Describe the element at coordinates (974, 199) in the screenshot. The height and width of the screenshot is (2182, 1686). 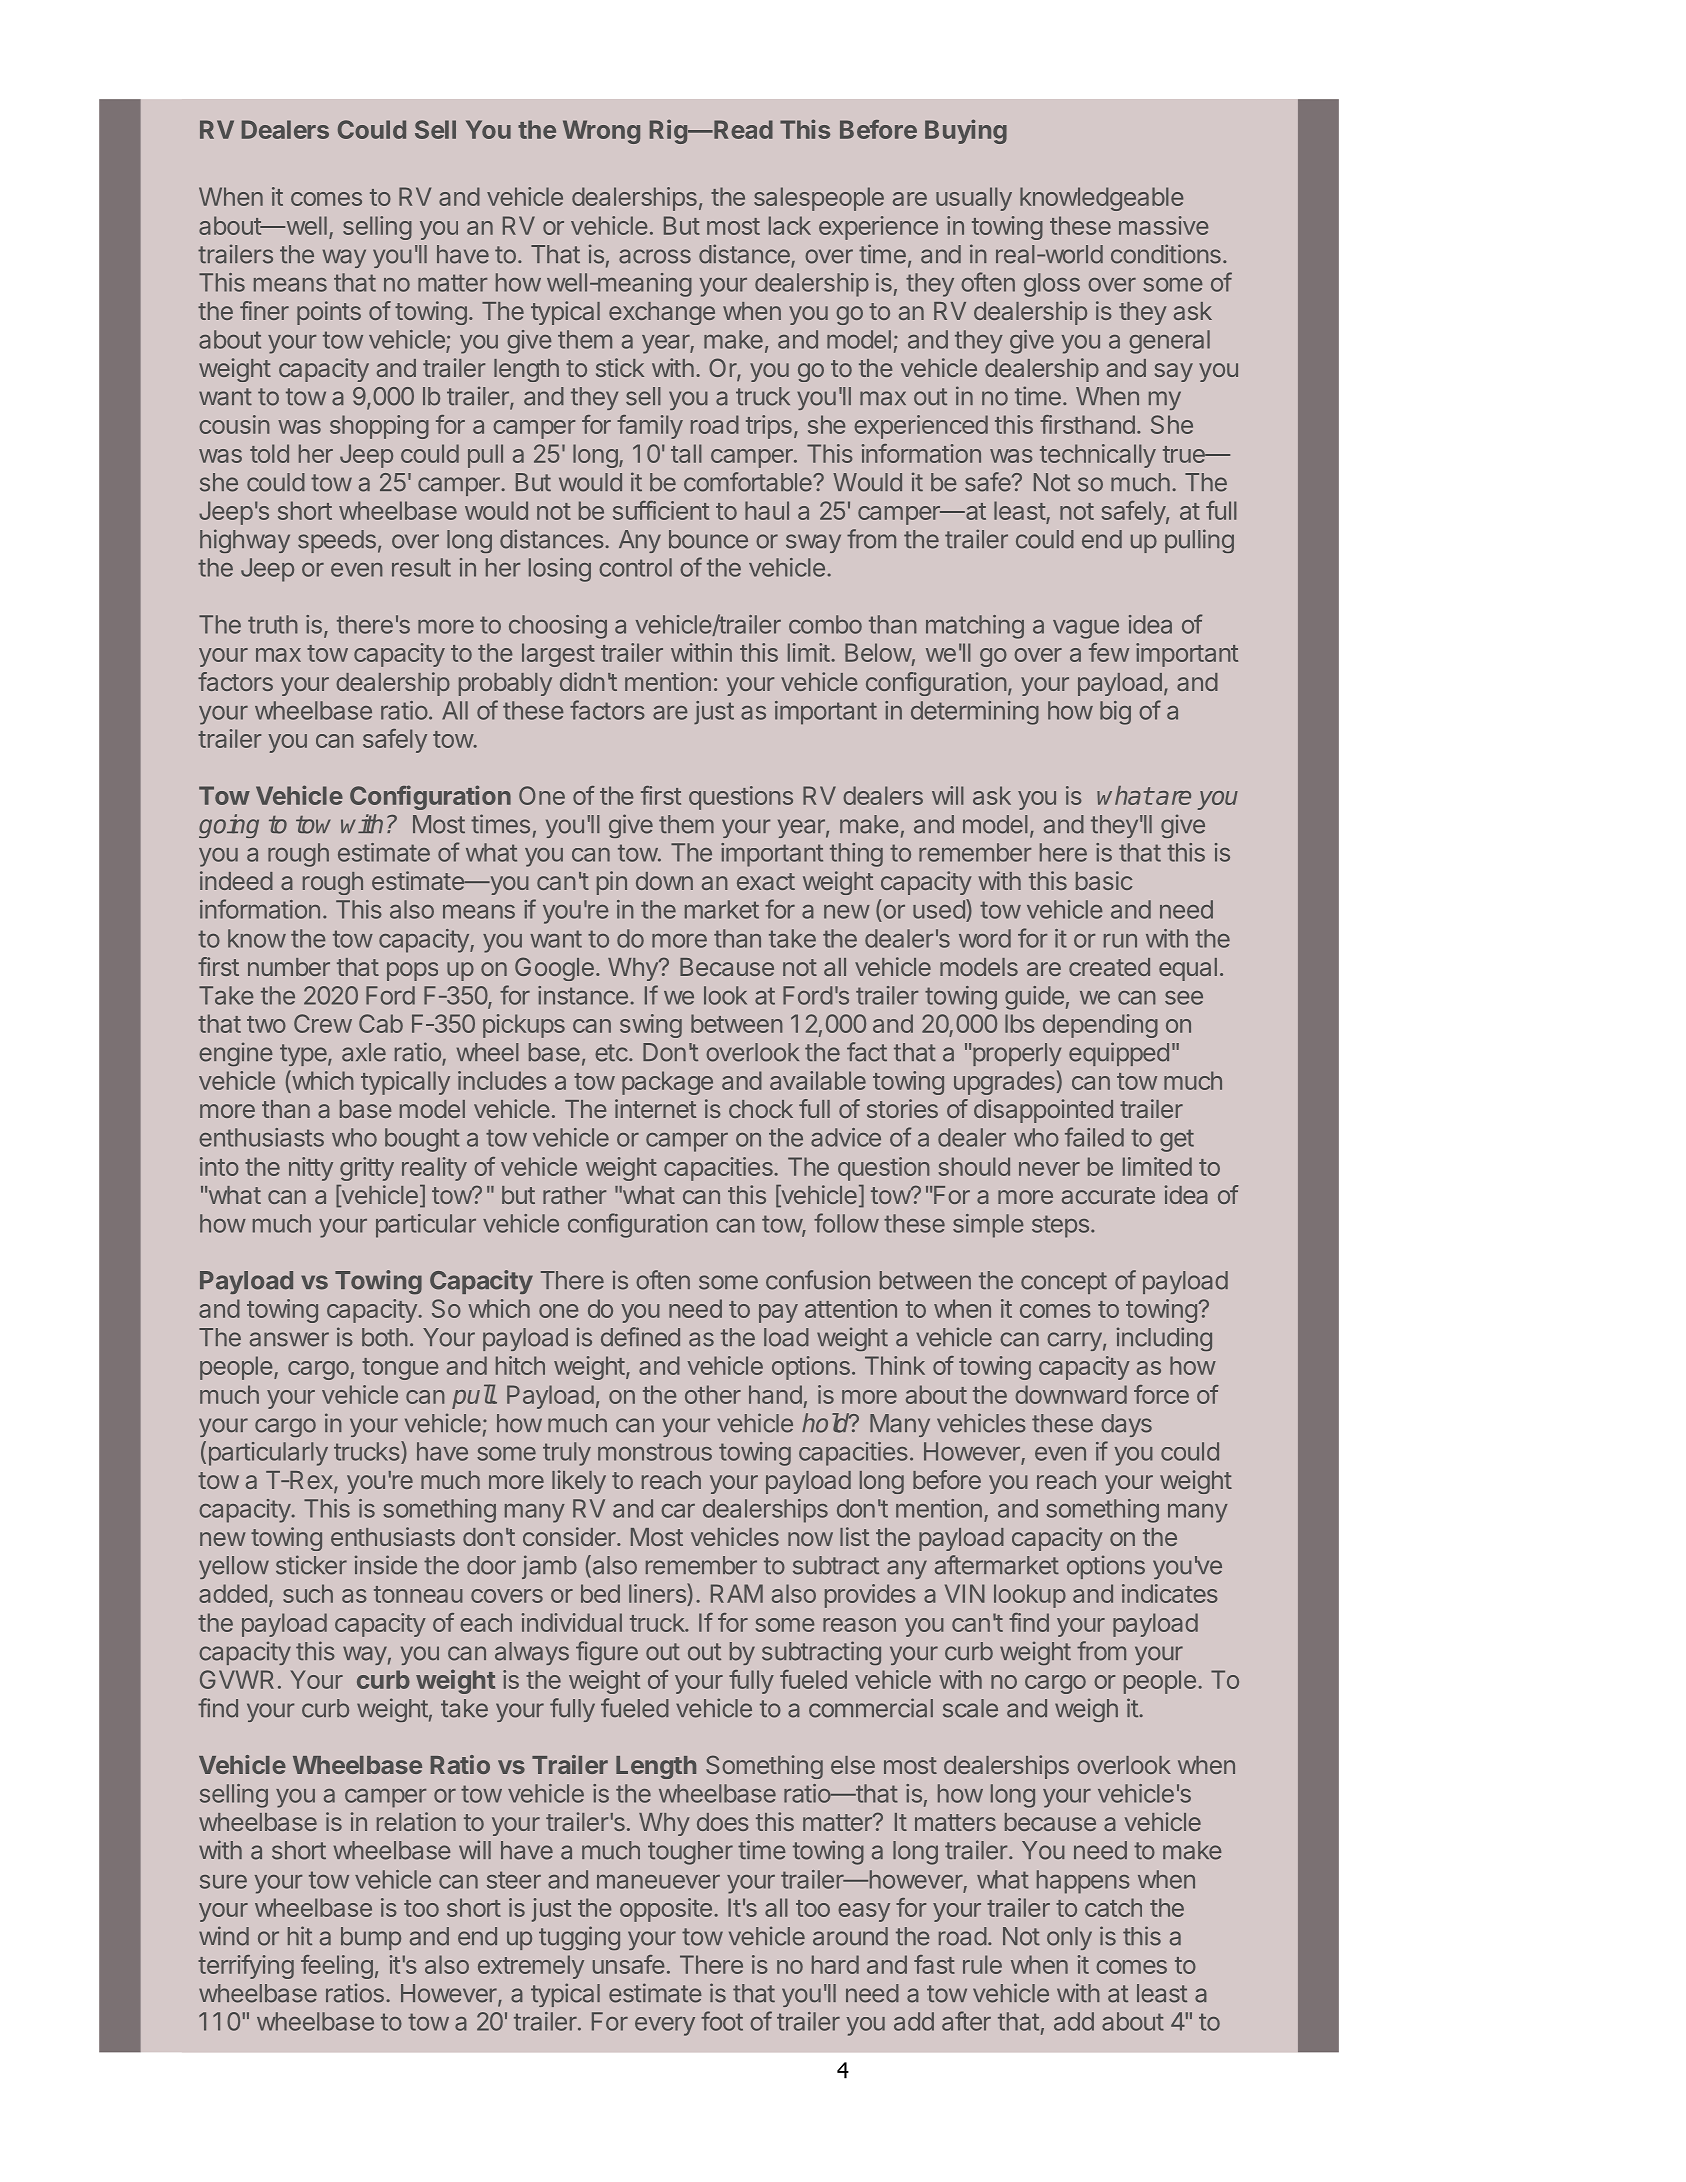
I see `usually` at that location.
